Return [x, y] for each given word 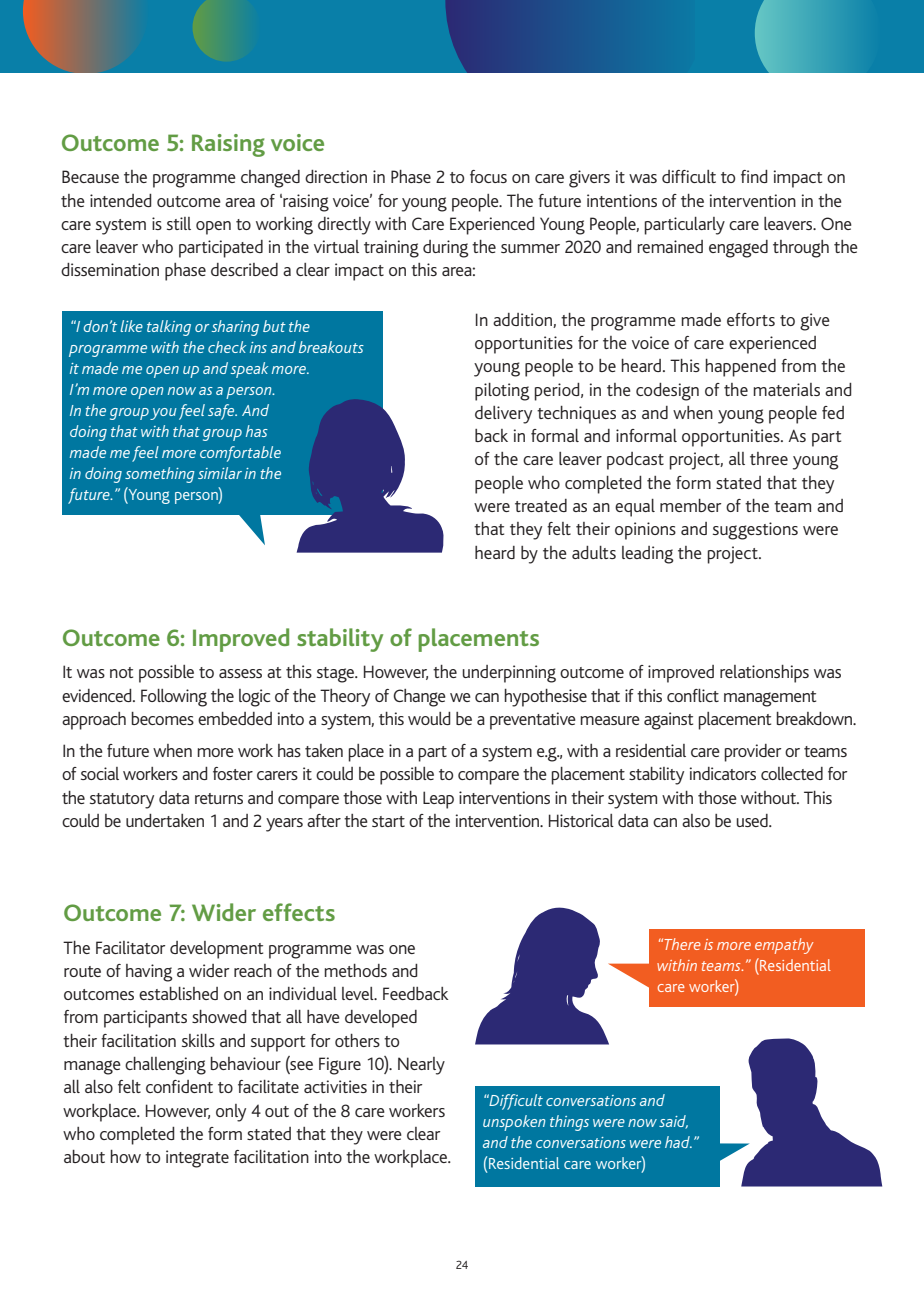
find [754, 176]
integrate [197, 1159]
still [179, 223]
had [678, 1142]
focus [488, 176]
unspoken [514, 1123]
